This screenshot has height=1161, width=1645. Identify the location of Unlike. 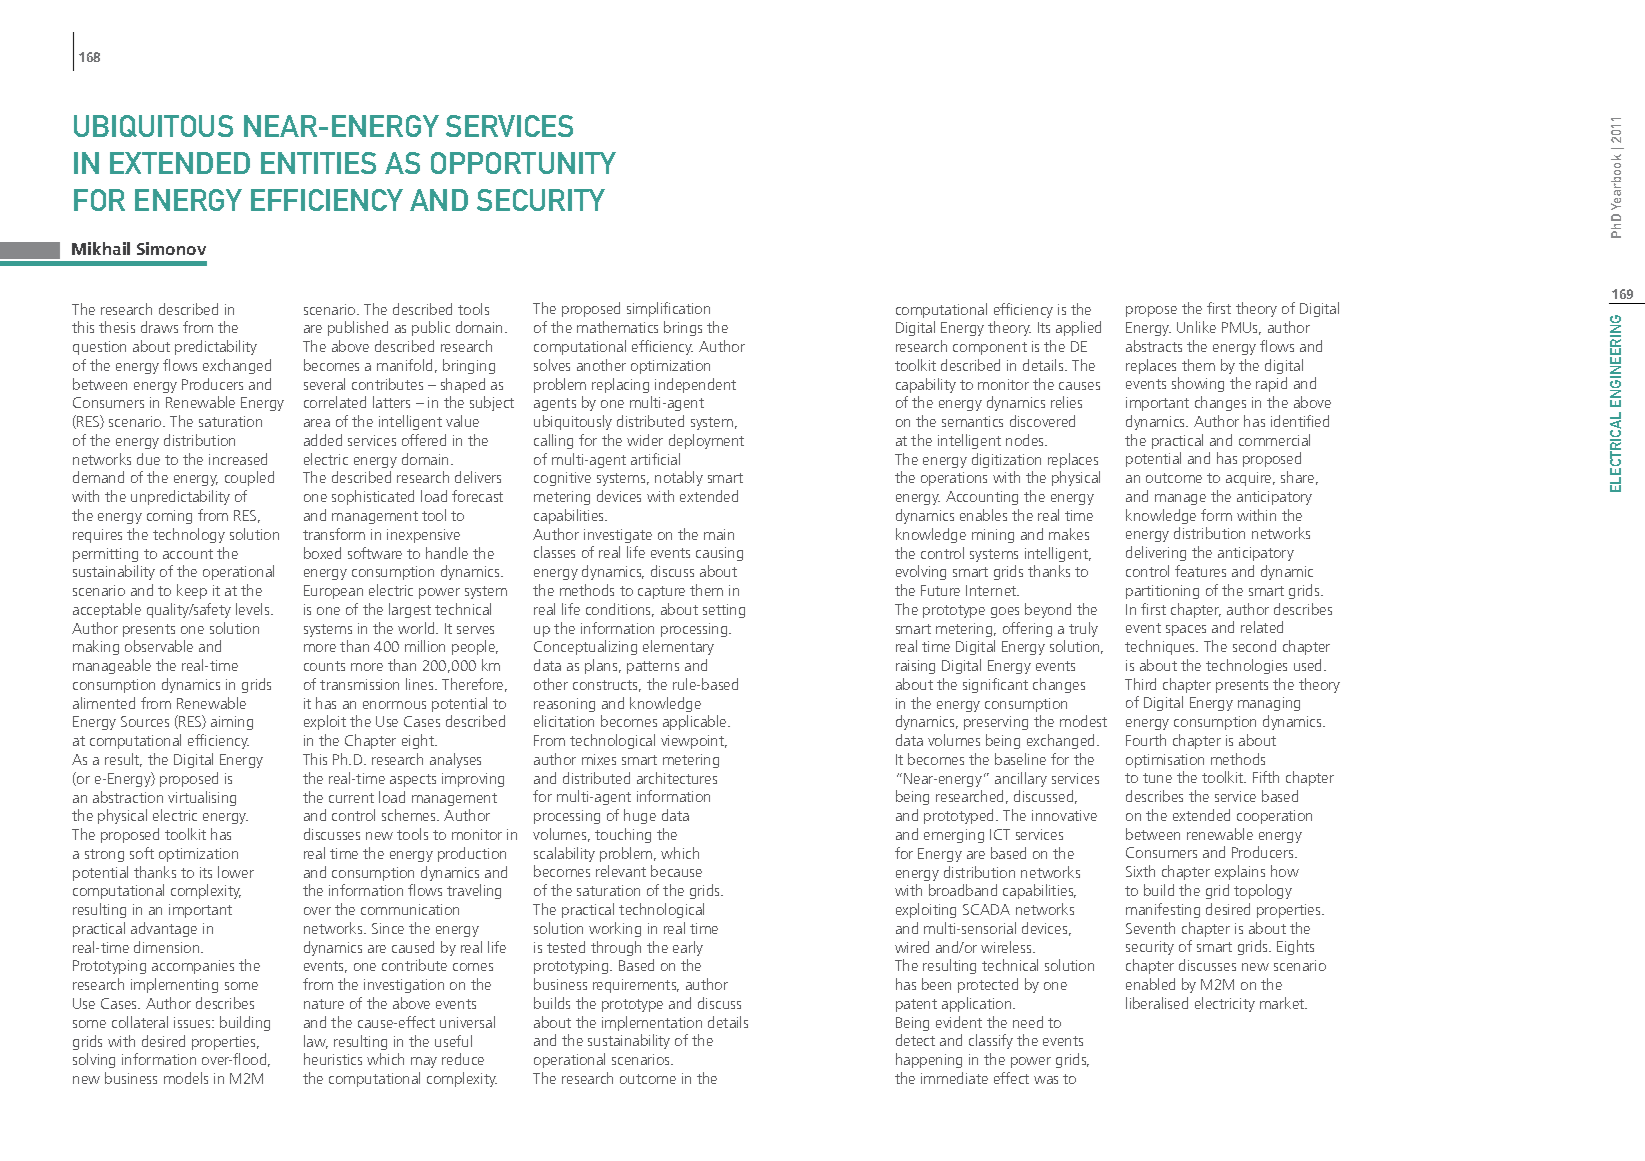
(1196, 327).
